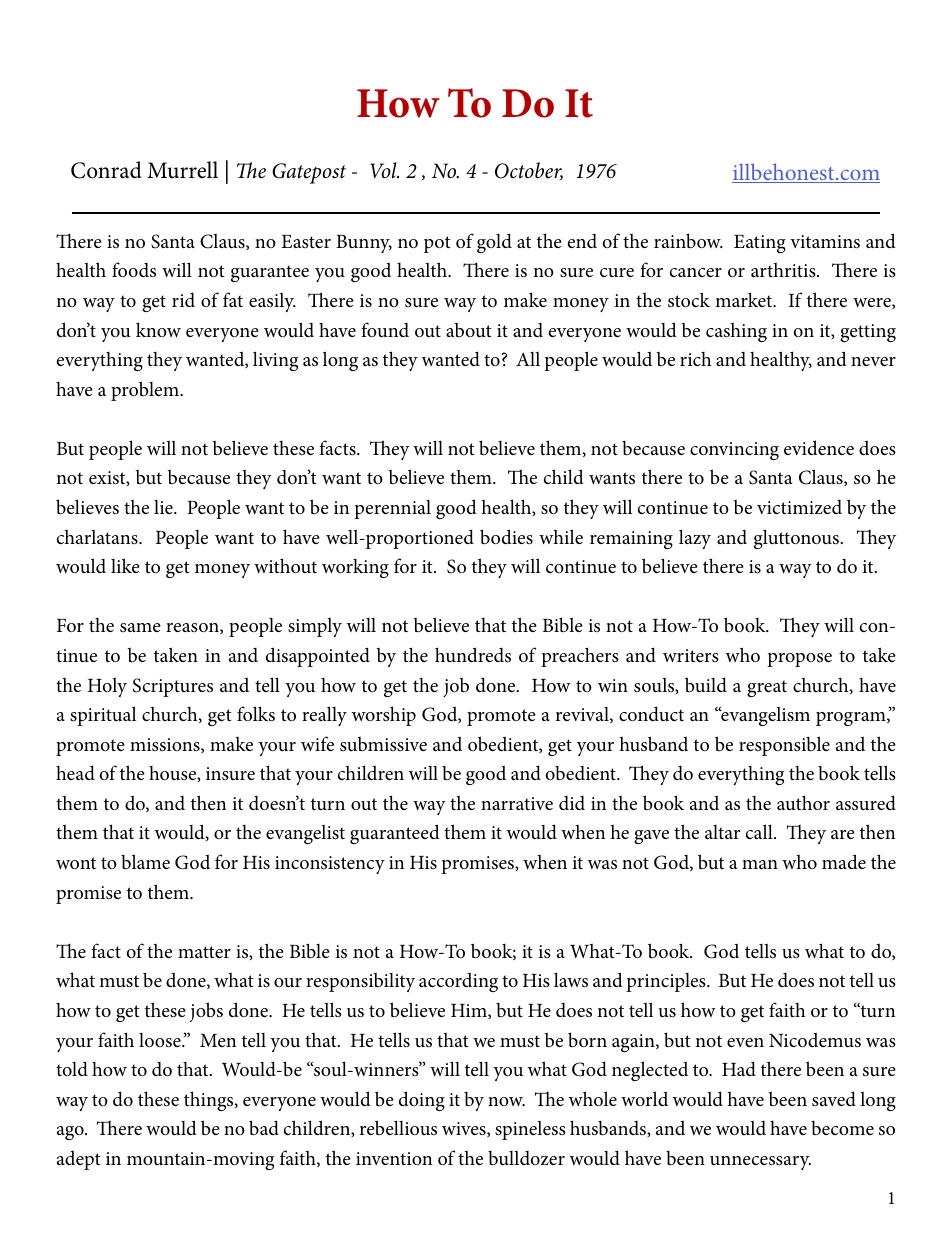 Image resolution: width=952 pixels, height=1233 pixels. Describe the element at coordinates (473, 655) in the page. I see `hundreds` at that location.
